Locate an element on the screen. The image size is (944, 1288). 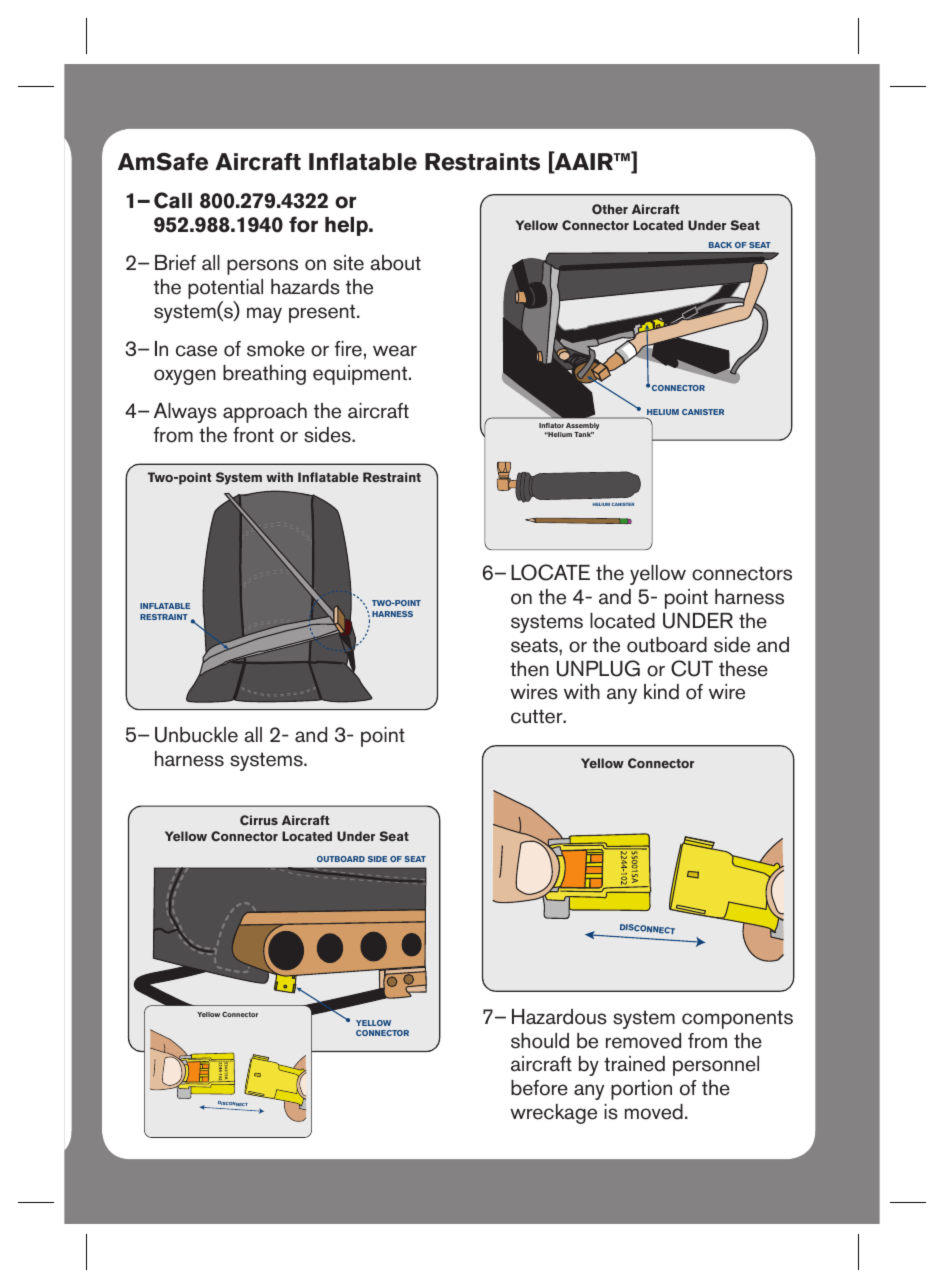
should is located at coordinates (540, 1041).
